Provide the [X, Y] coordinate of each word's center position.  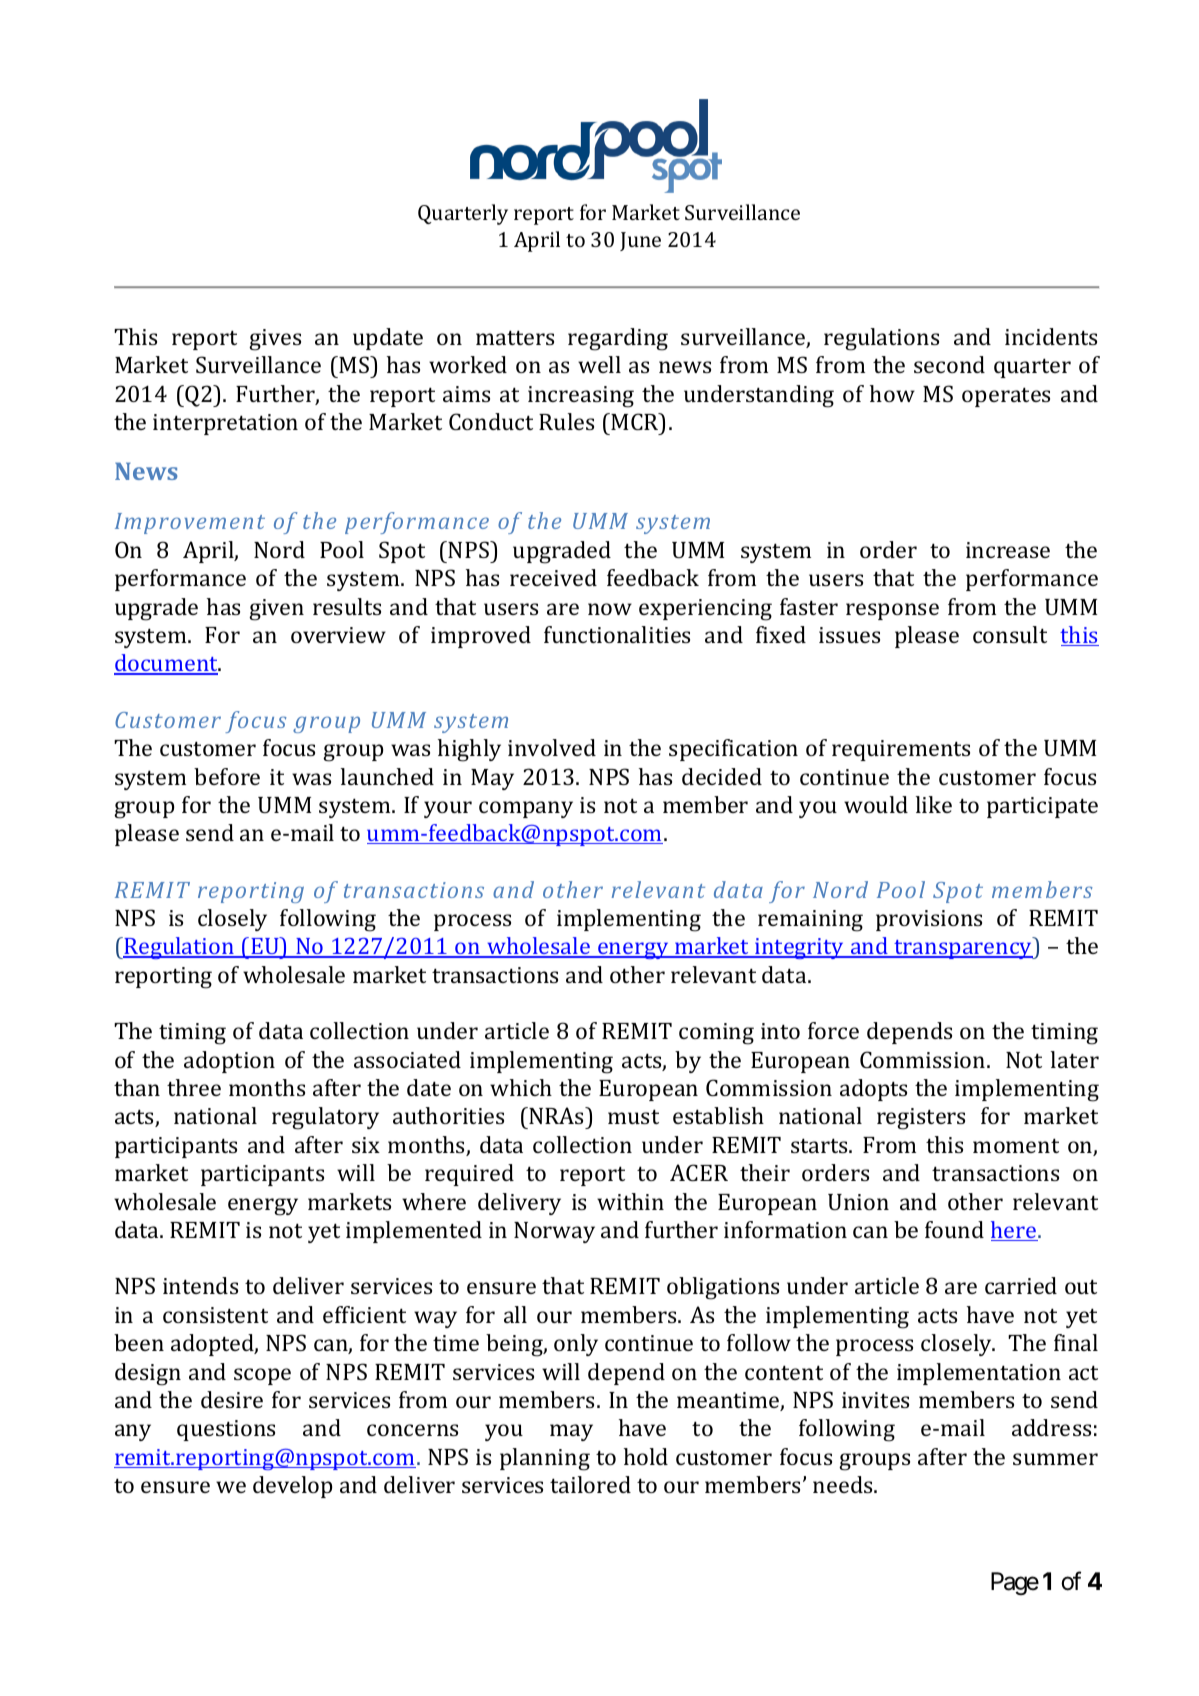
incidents [1051, 336]
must [633, 1116]
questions [226, 1430]
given [276, 610]
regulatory [325, 1118]
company [526, 809]
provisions [929, 920]
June [640, 241]
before [227, 776]
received [553, 577]
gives [275, 340]
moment [1016, 1145]
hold [646, 1456]
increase [1008, 550]
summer [1055, 1459]
